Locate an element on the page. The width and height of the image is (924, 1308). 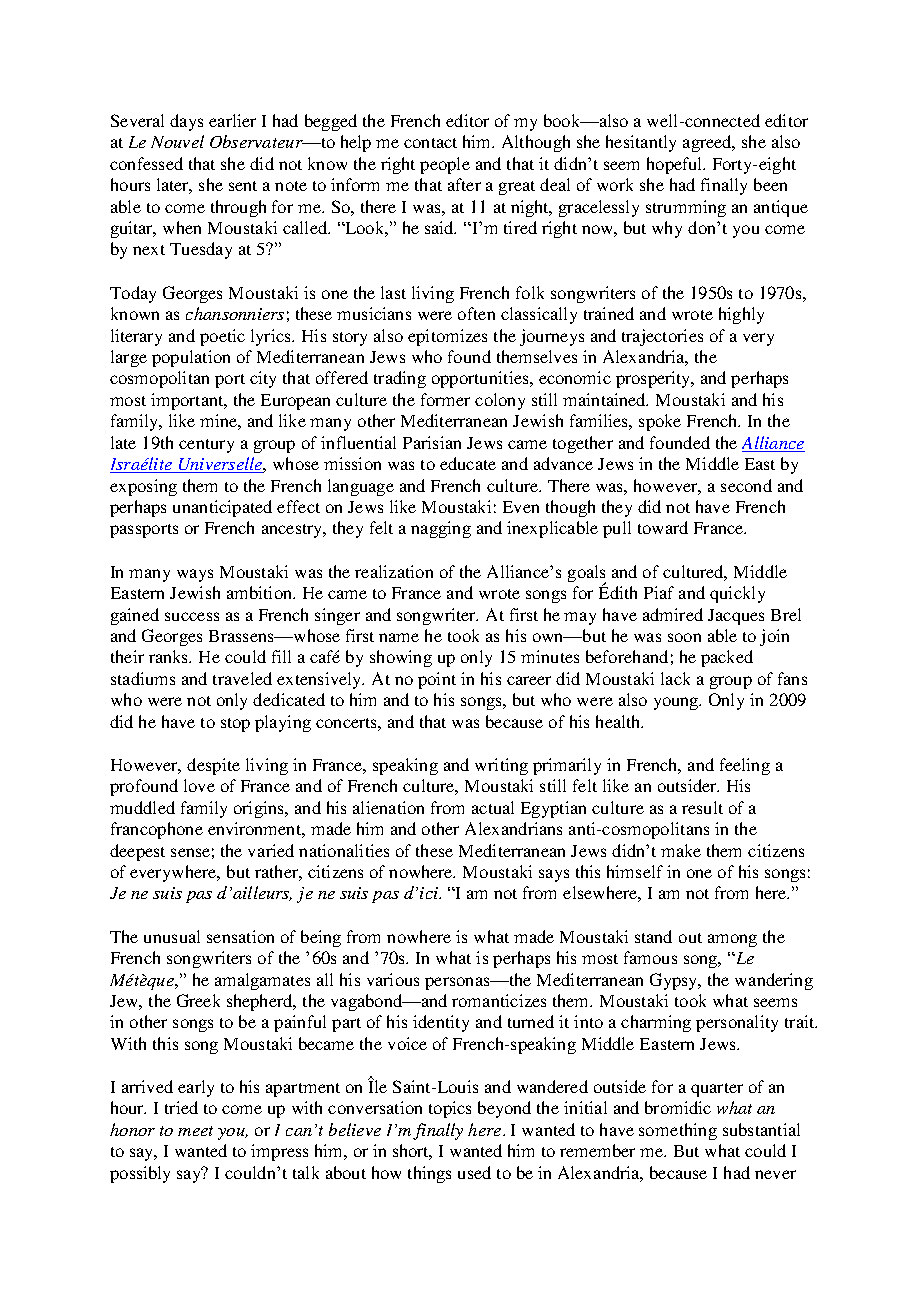
century is located at coordinates (206, 446).
